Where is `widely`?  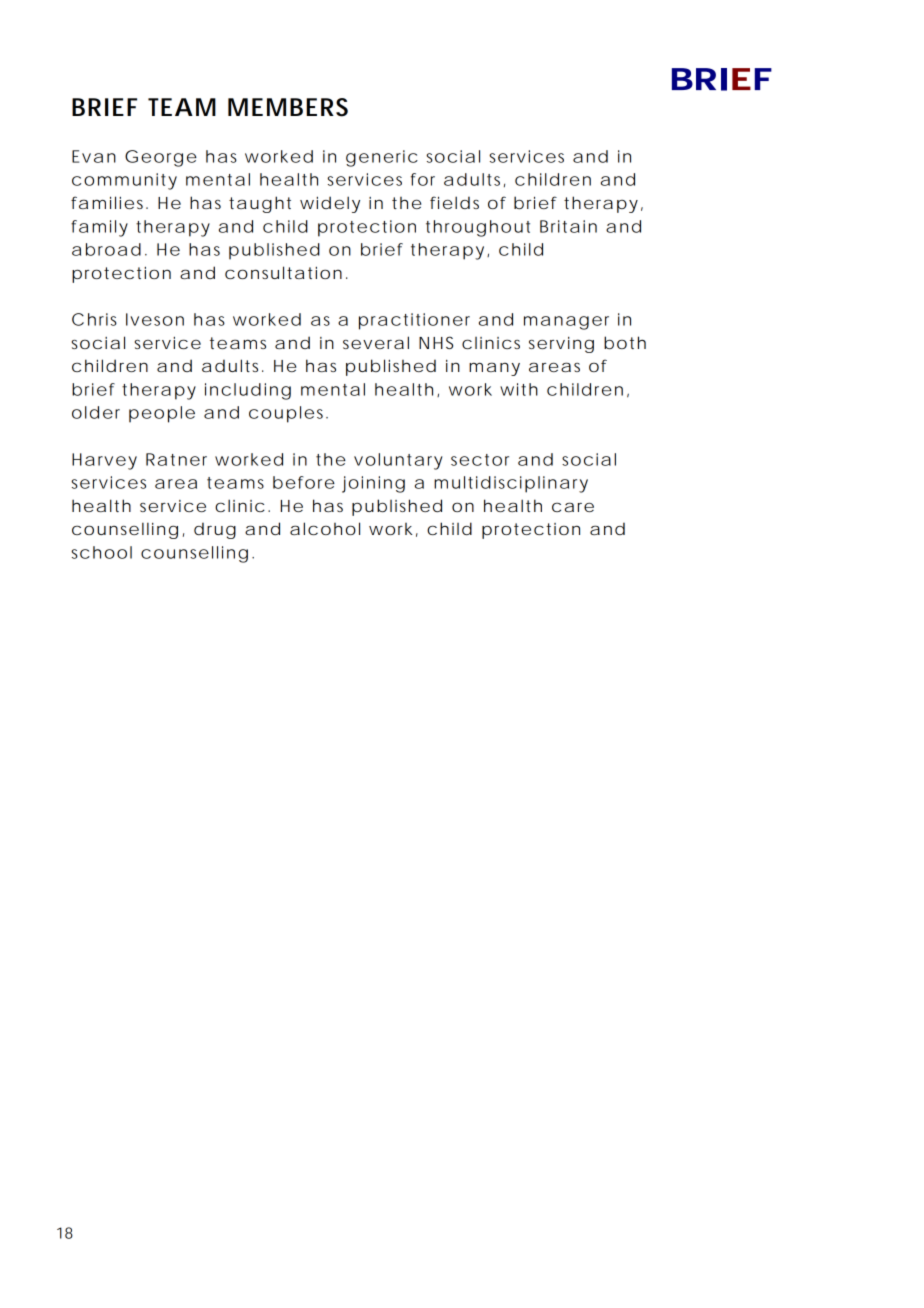 widely is located at coordinates (330, 204).
